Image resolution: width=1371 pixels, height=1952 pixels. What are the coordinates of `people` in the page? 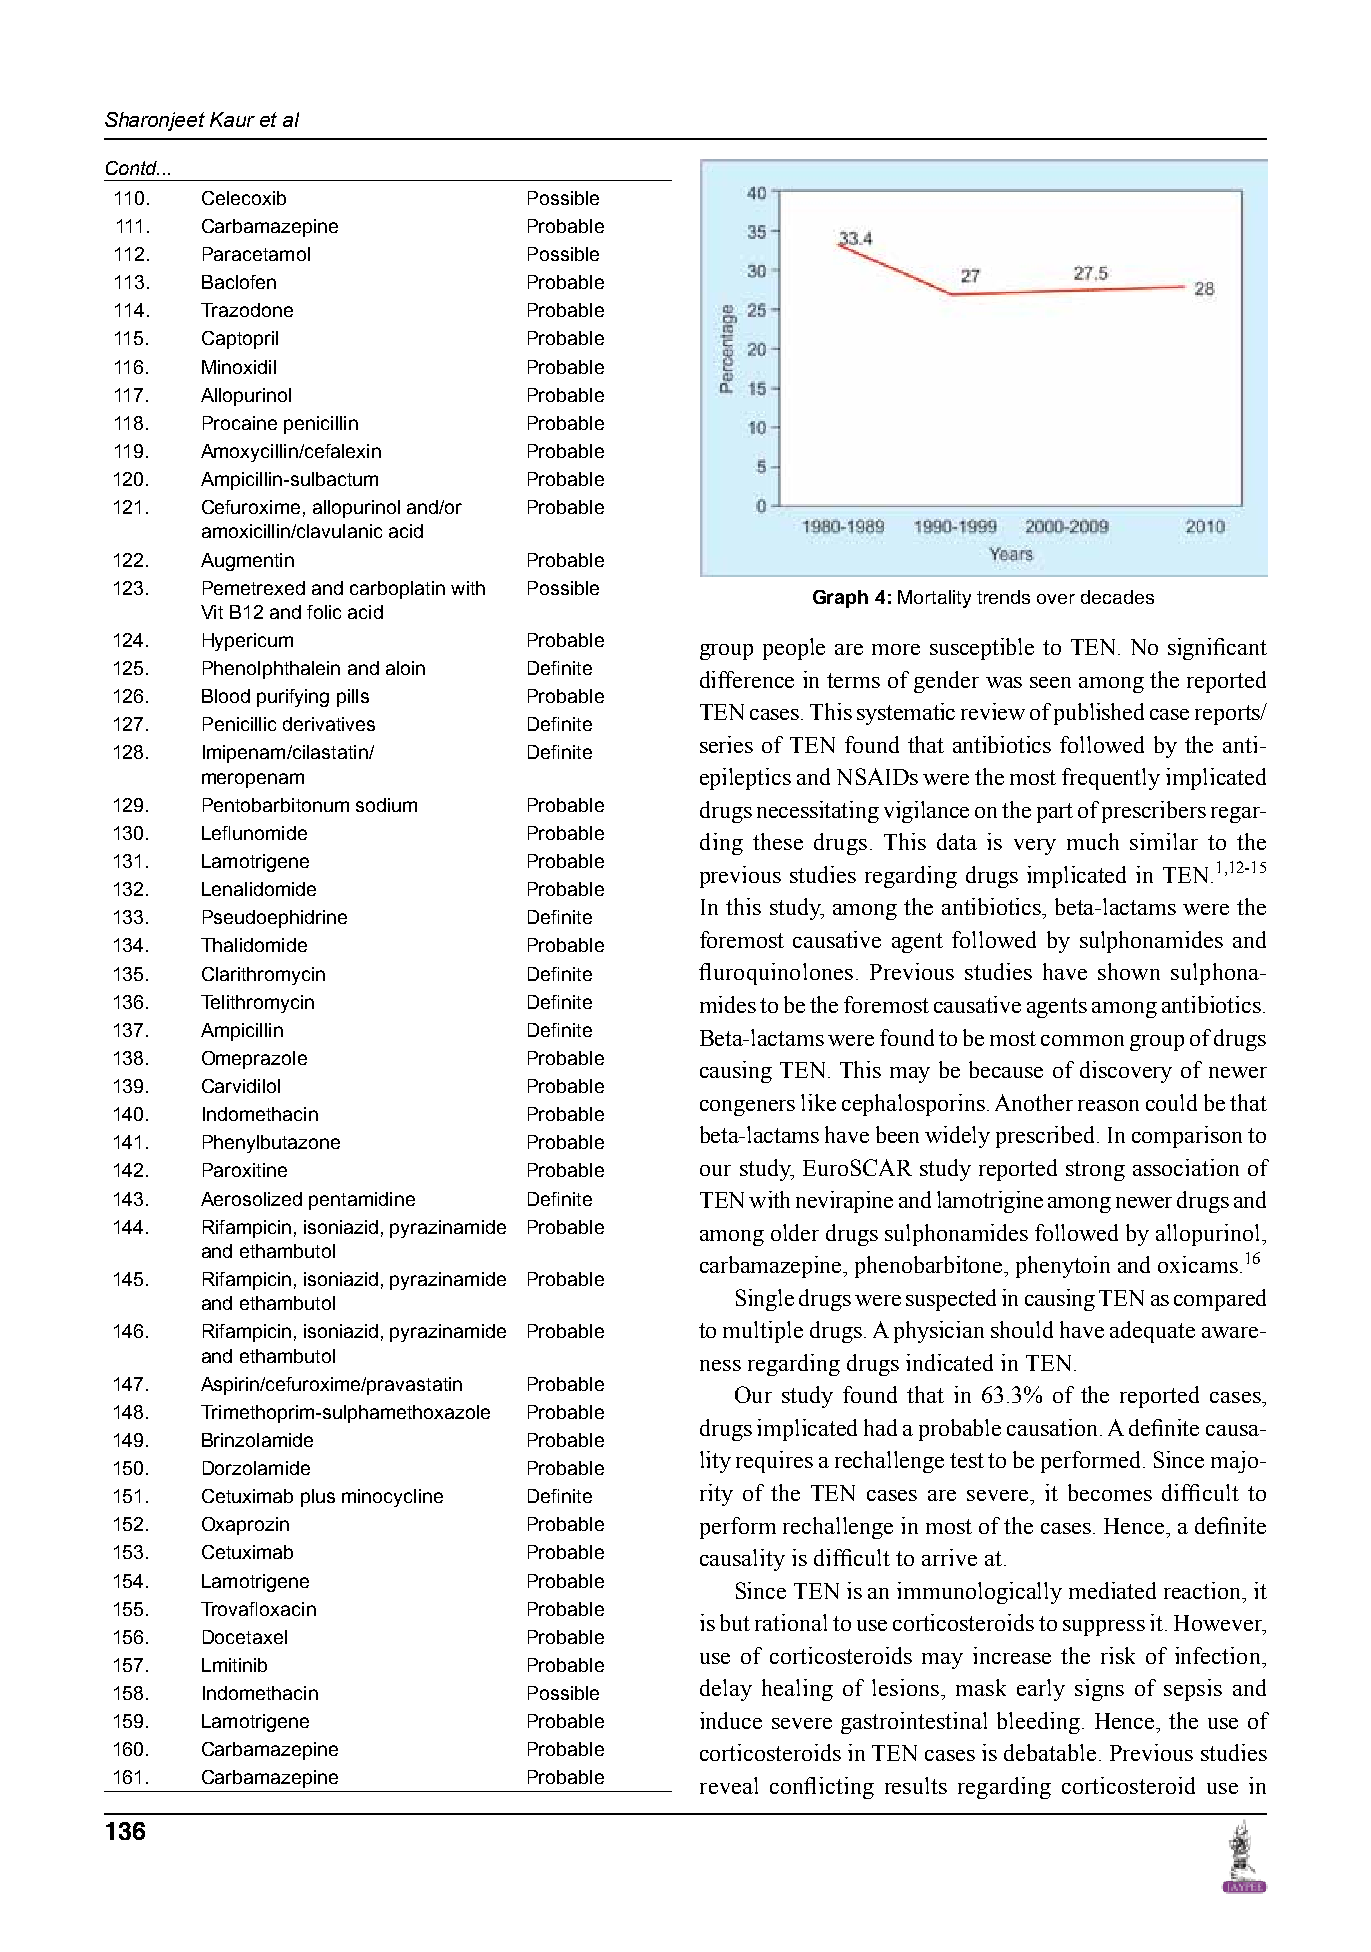 It's located at (794, 649).
